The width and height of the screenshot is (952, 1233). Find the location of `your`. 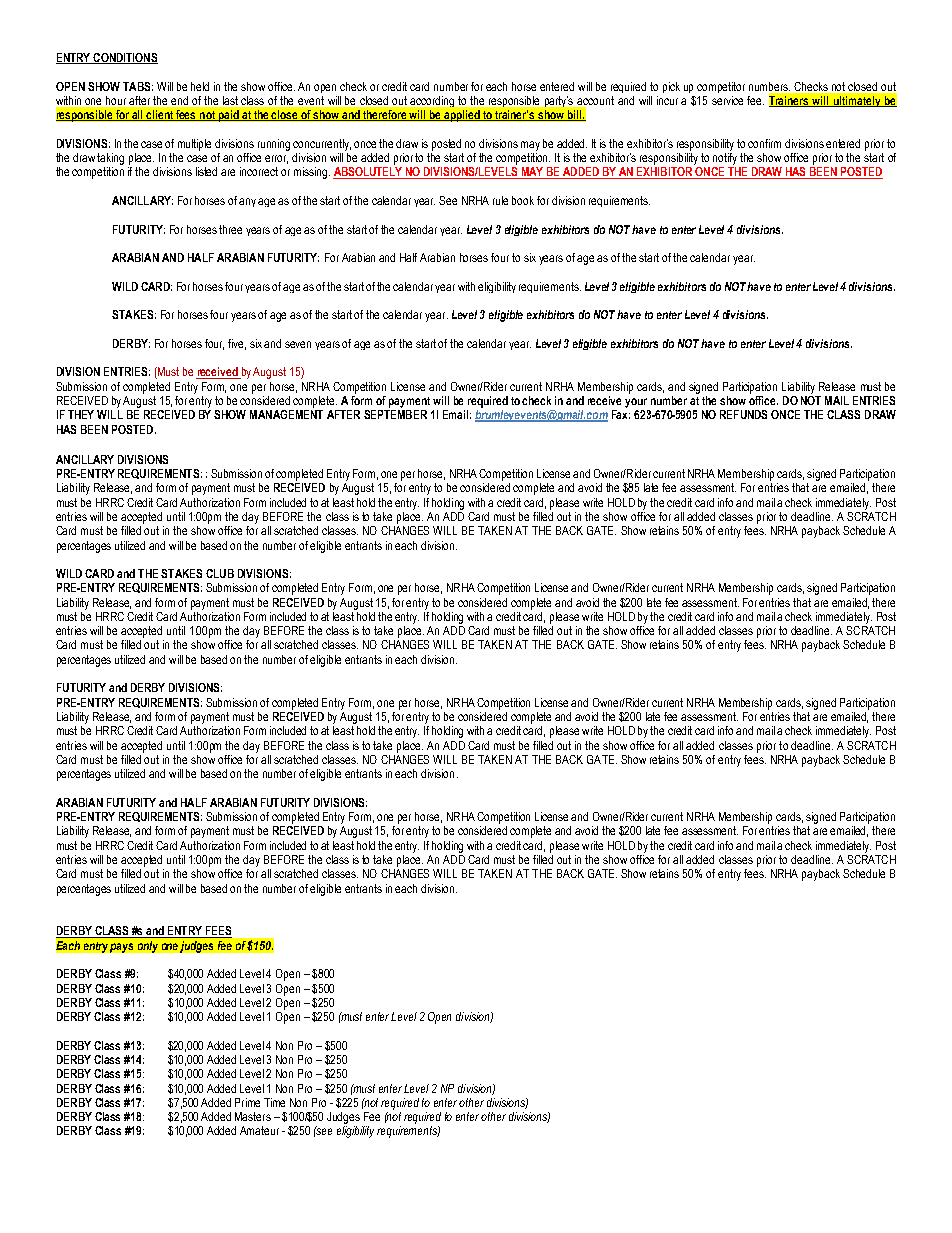

your is located at coordinates (636, 403).
